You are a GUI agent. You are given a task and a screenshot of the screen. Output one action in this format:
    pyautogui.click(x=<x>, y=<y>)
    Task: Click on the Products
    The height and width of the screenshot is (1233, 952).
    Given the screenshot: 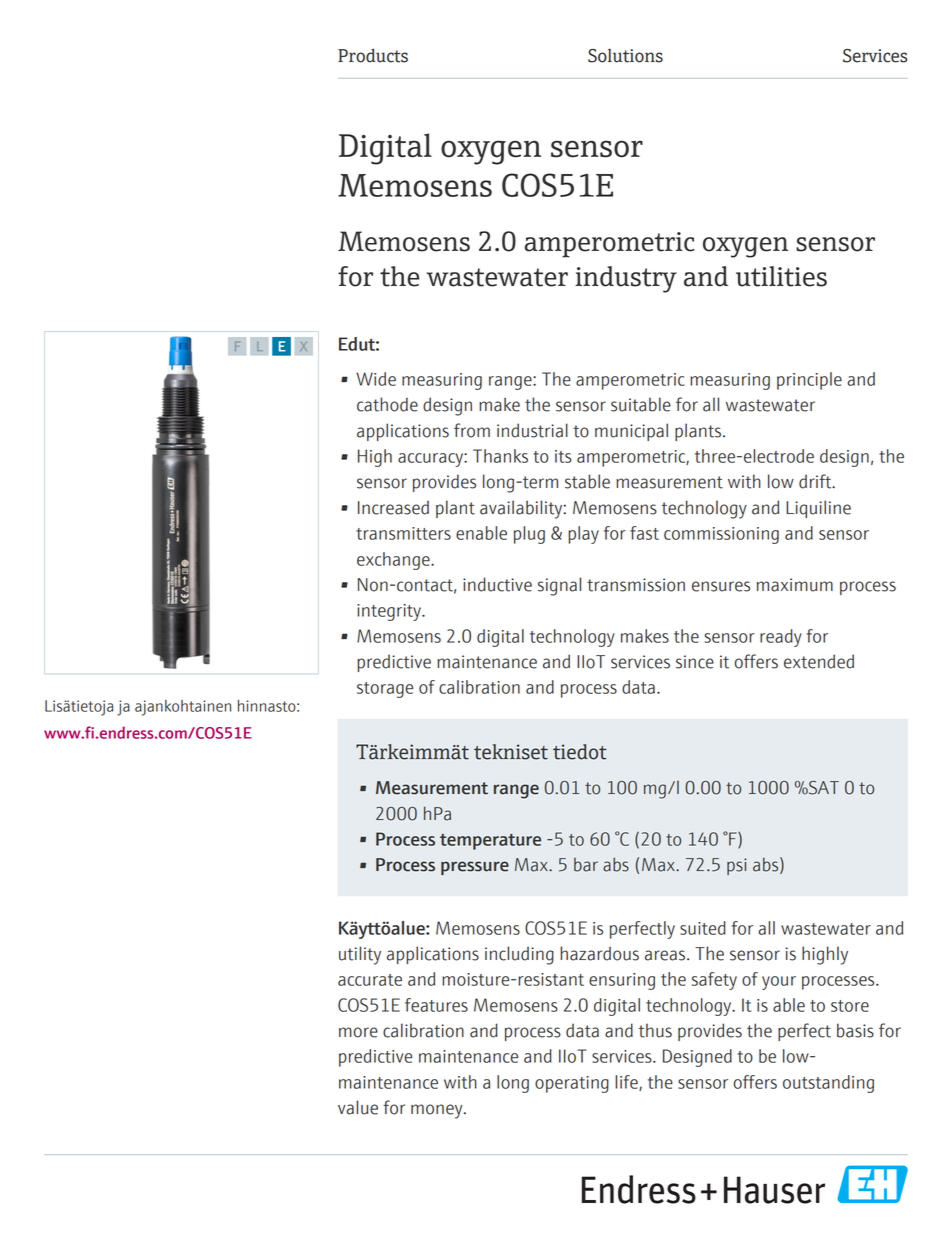 What is the action you would take?
    pyautogui.click(x=373, y=55)
